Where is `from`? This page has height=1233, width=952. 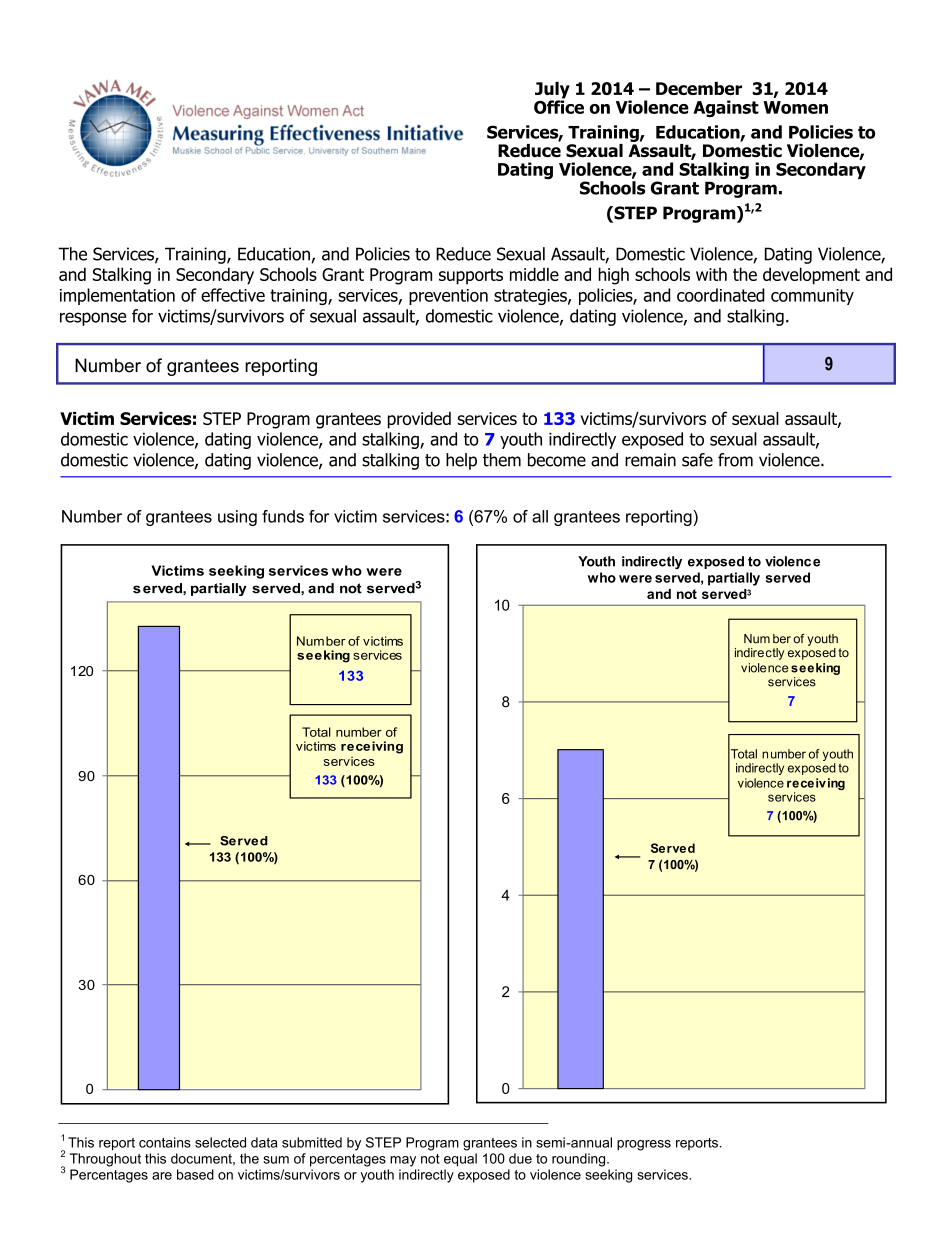 from is located at coordinates (735, 460).
